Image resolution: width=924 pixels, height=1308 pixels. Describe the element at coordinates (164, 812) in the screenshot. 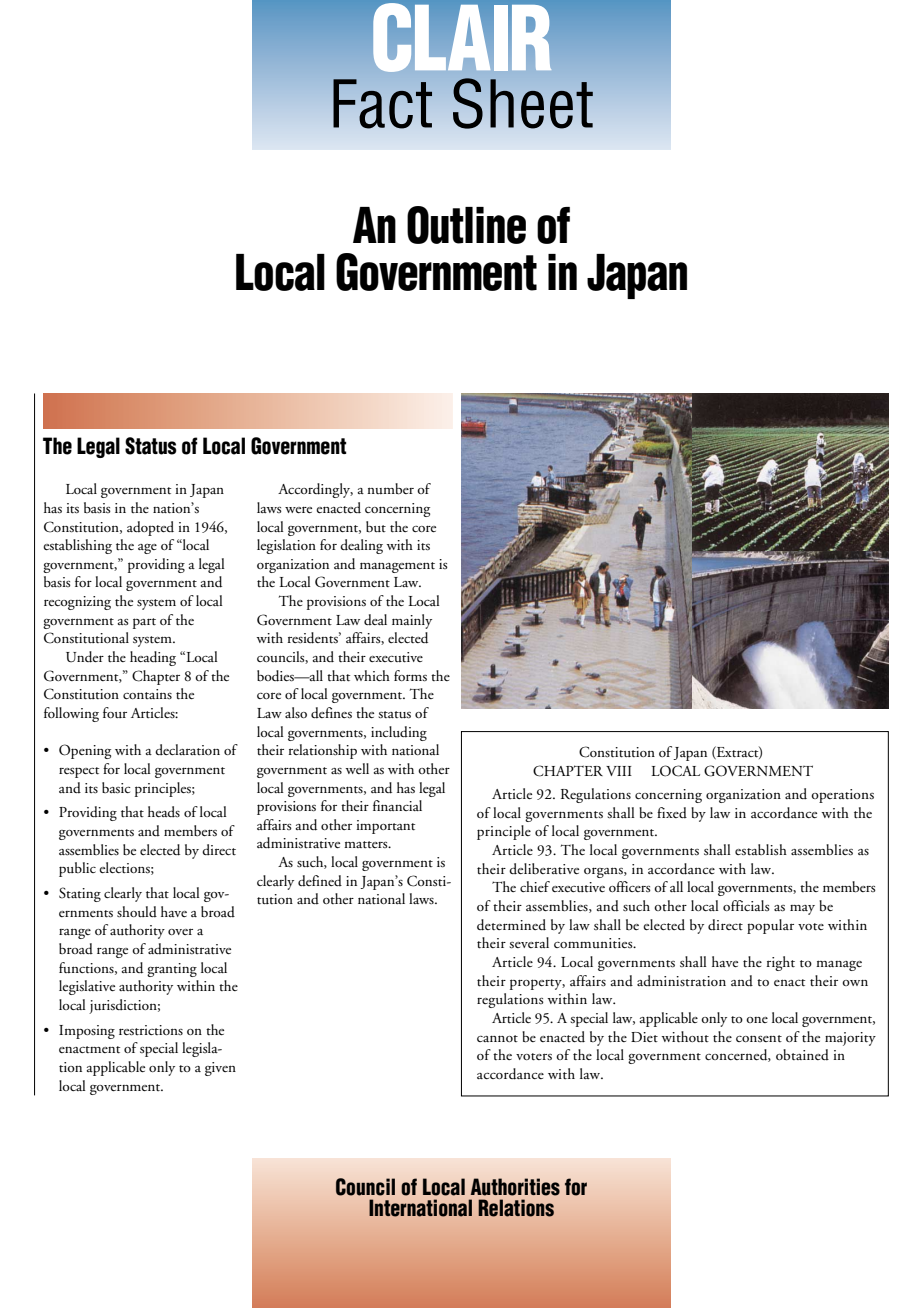

I see `heads` at that location.
